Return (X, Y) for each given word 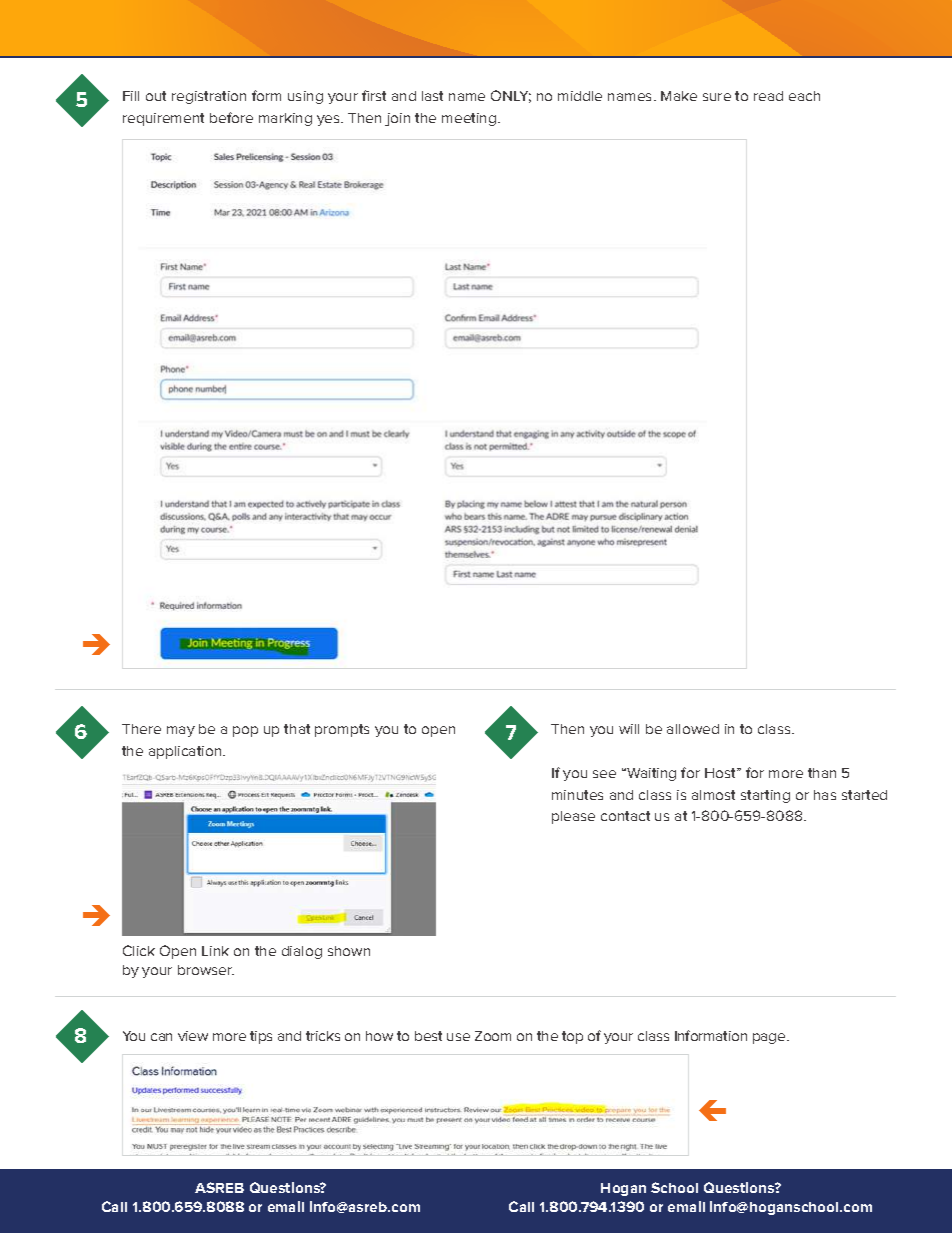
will (629, 729)
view (193, 1036)
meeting (470, 119)
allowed (693, 729)
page (770, 1038)
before (231, 117)
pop (245, 731)
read (768, 96)
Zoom (493, 1036)
